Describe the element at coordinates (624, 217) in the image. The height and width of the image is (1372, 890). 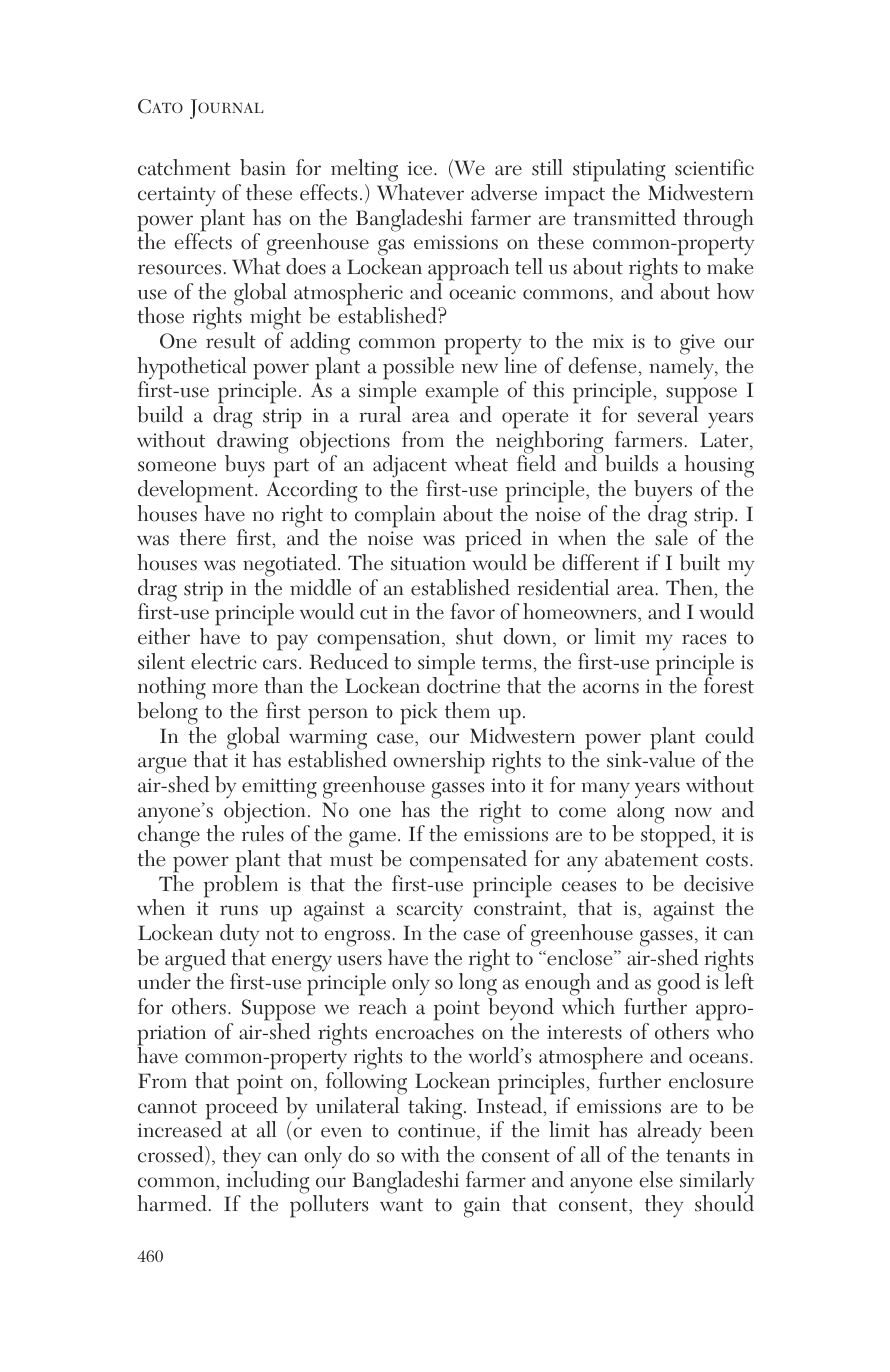
I see `transmitted` at that location.
